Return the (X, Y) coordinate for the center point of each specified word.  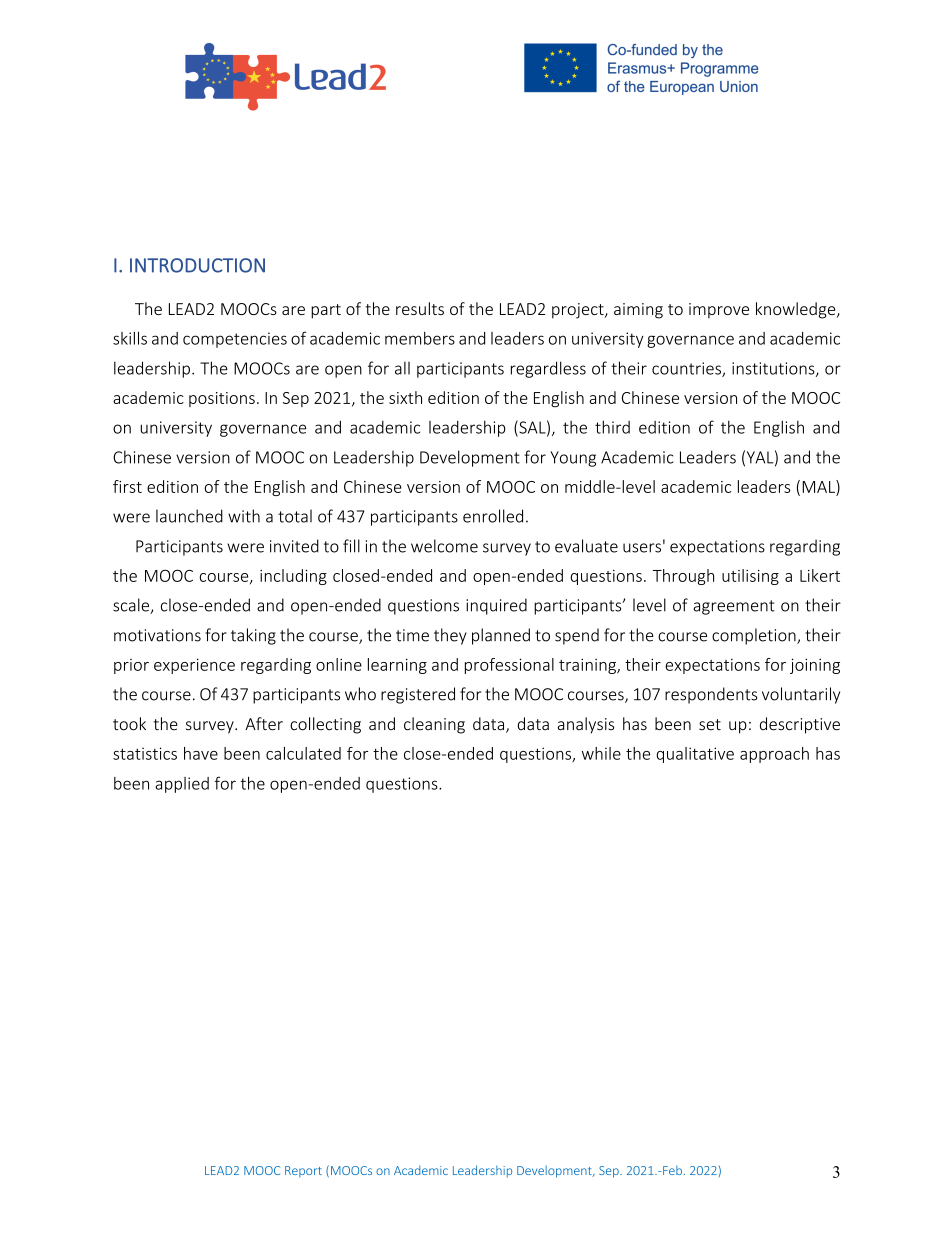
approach (774, 755)
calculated (303, 753)
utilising (750, 577)
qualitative (695, 755)
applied (182, 785)
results (420, 308)
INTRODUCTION (197, 265)
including (293, 577)
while (601, 753)
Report (303, 1171)
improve (719, 311)
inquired (496, 606)
